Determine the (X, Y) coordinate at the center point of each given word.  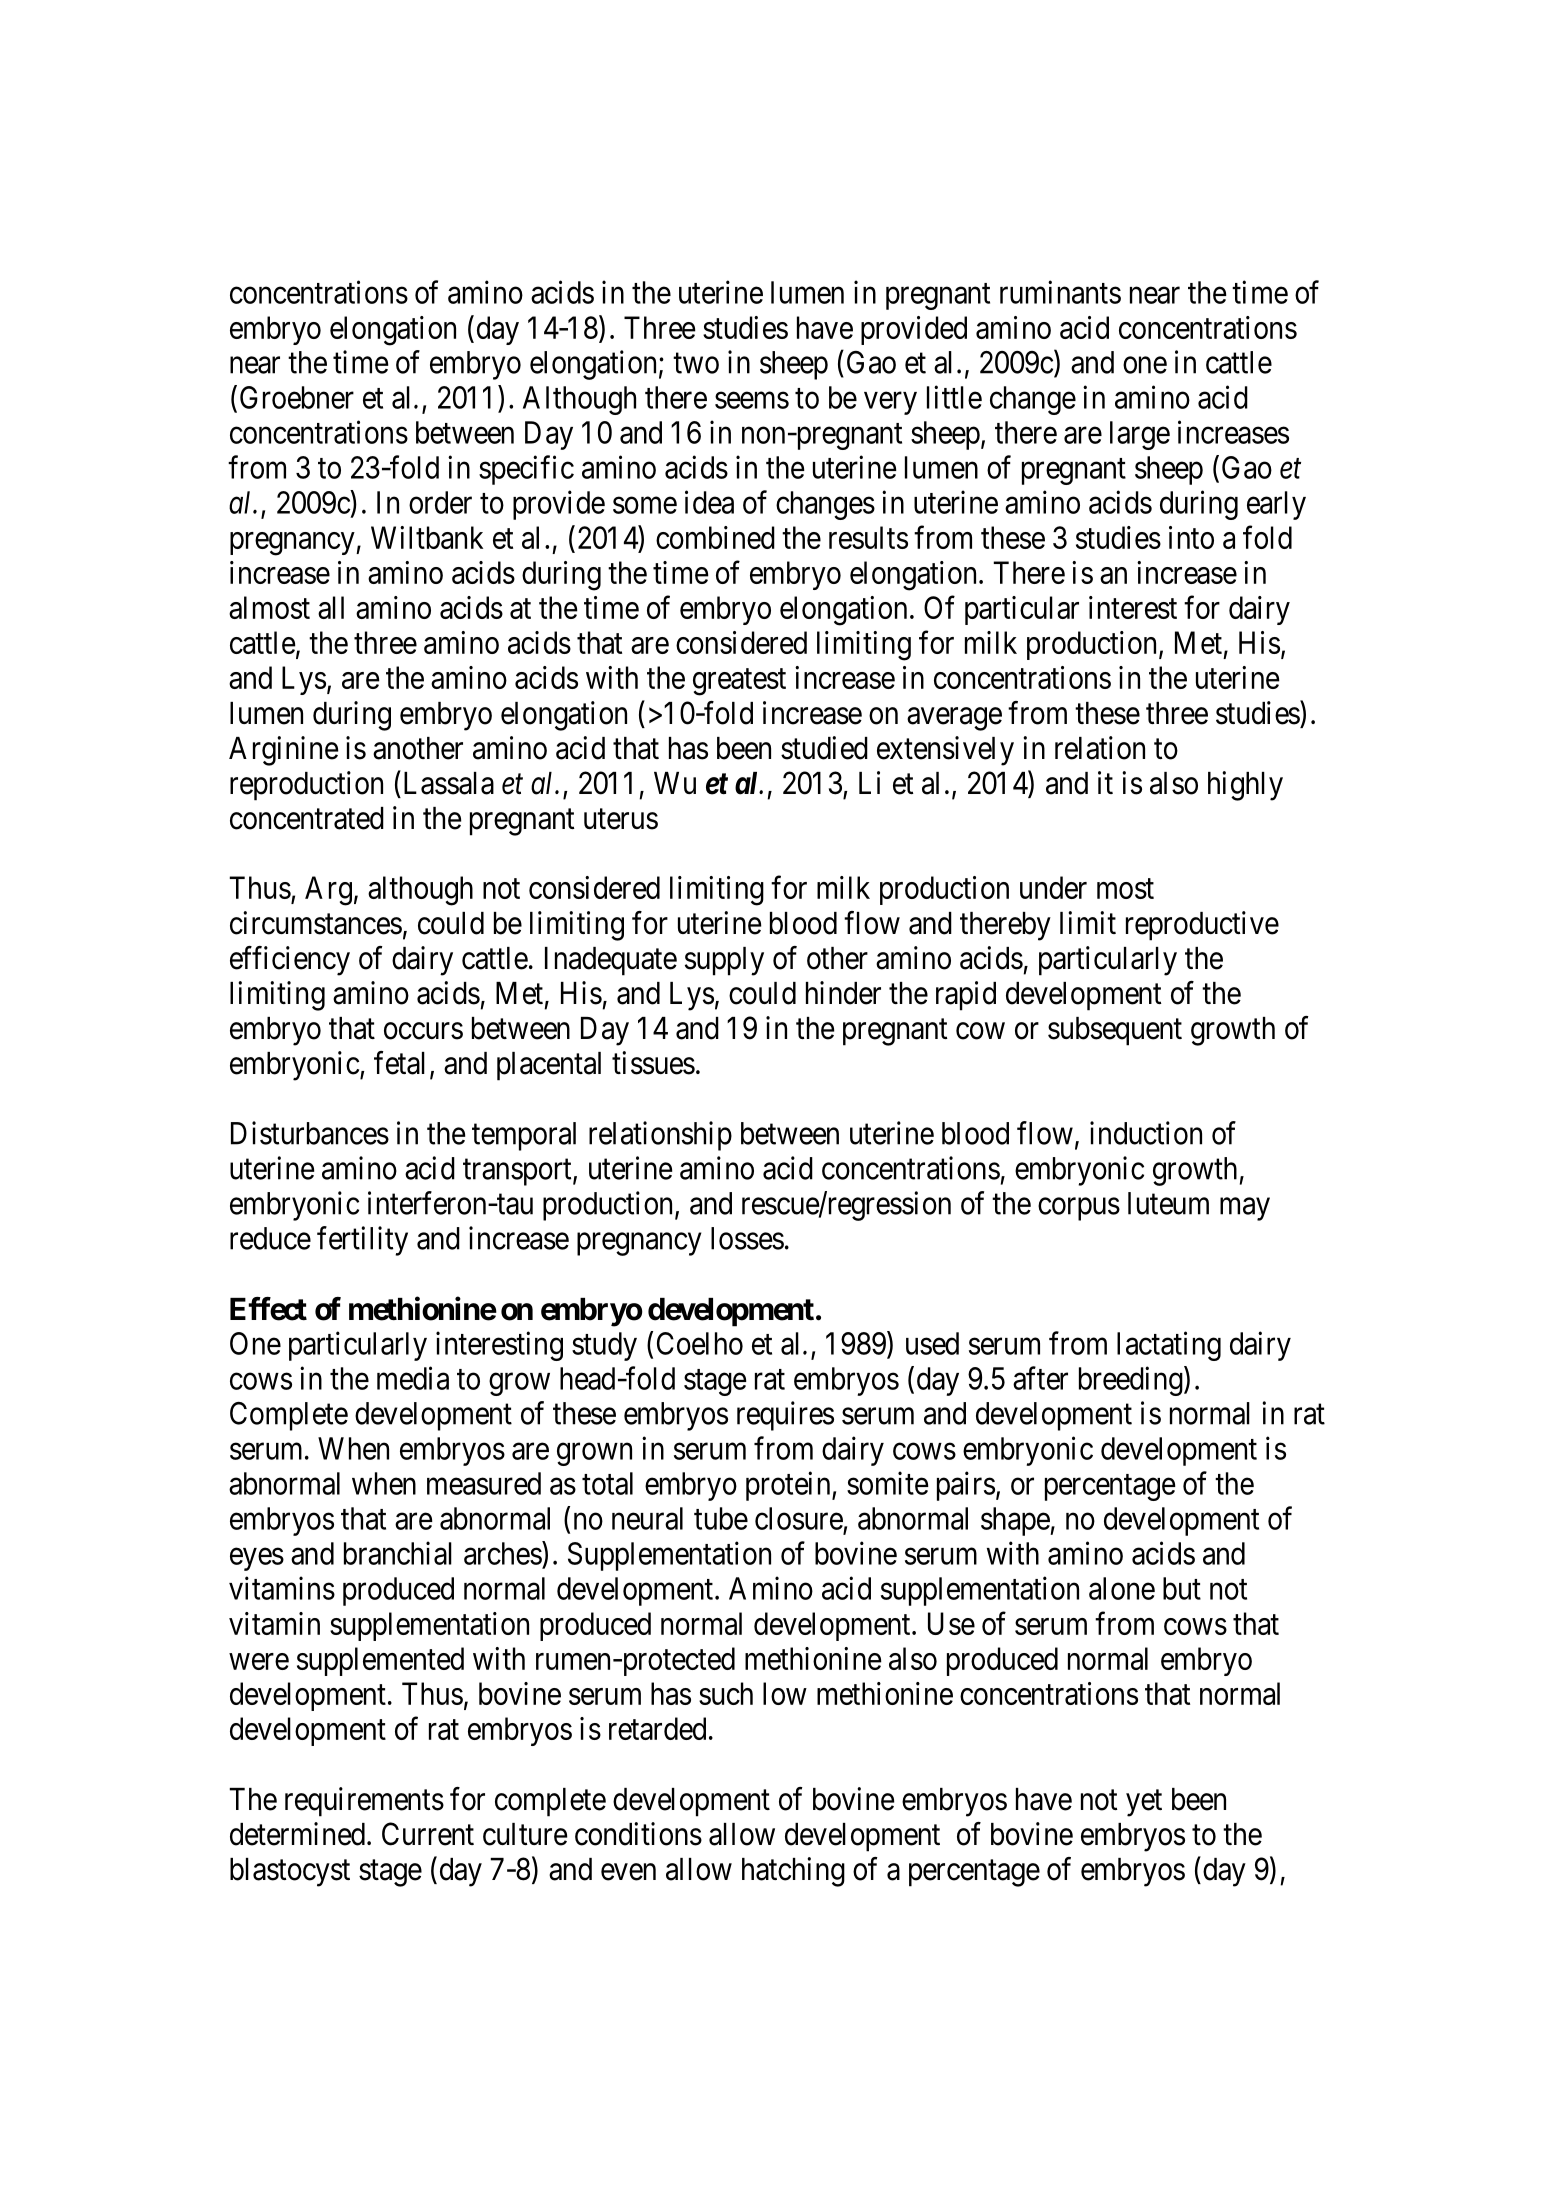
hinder (843, 993)
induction (1146, 1133)
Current (428, 1834)
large (1140, 435)
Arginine (284, 751)
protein (789, 1486)
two (696, 363)
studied (824, 748)
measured (484, 1483)
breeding (1132, 1381)
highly (1245, 786)
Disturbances (310, 1133)
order (440, 502)
